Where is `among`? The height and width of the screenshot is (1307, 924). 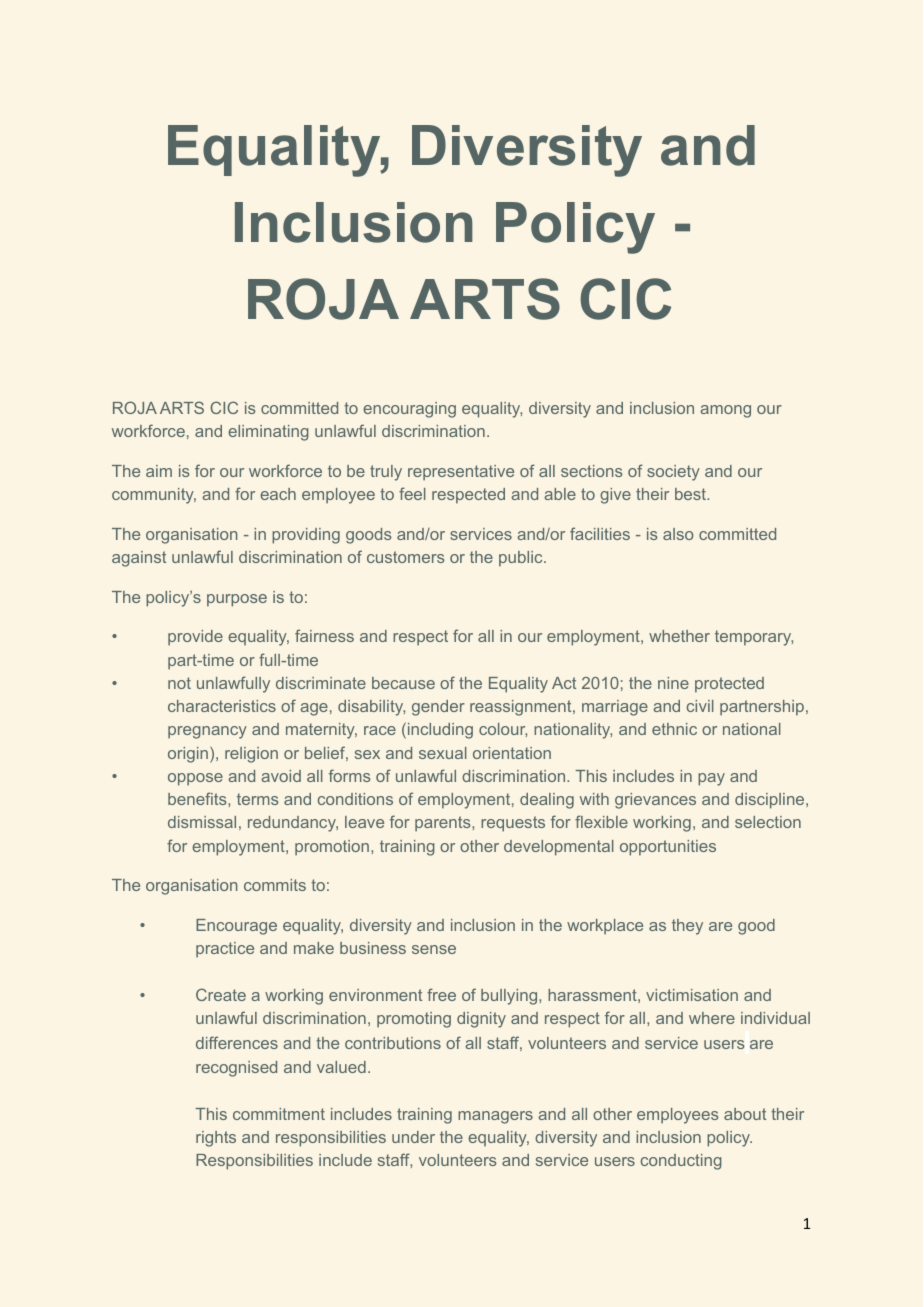
among is located at coordinates (725, 411).
